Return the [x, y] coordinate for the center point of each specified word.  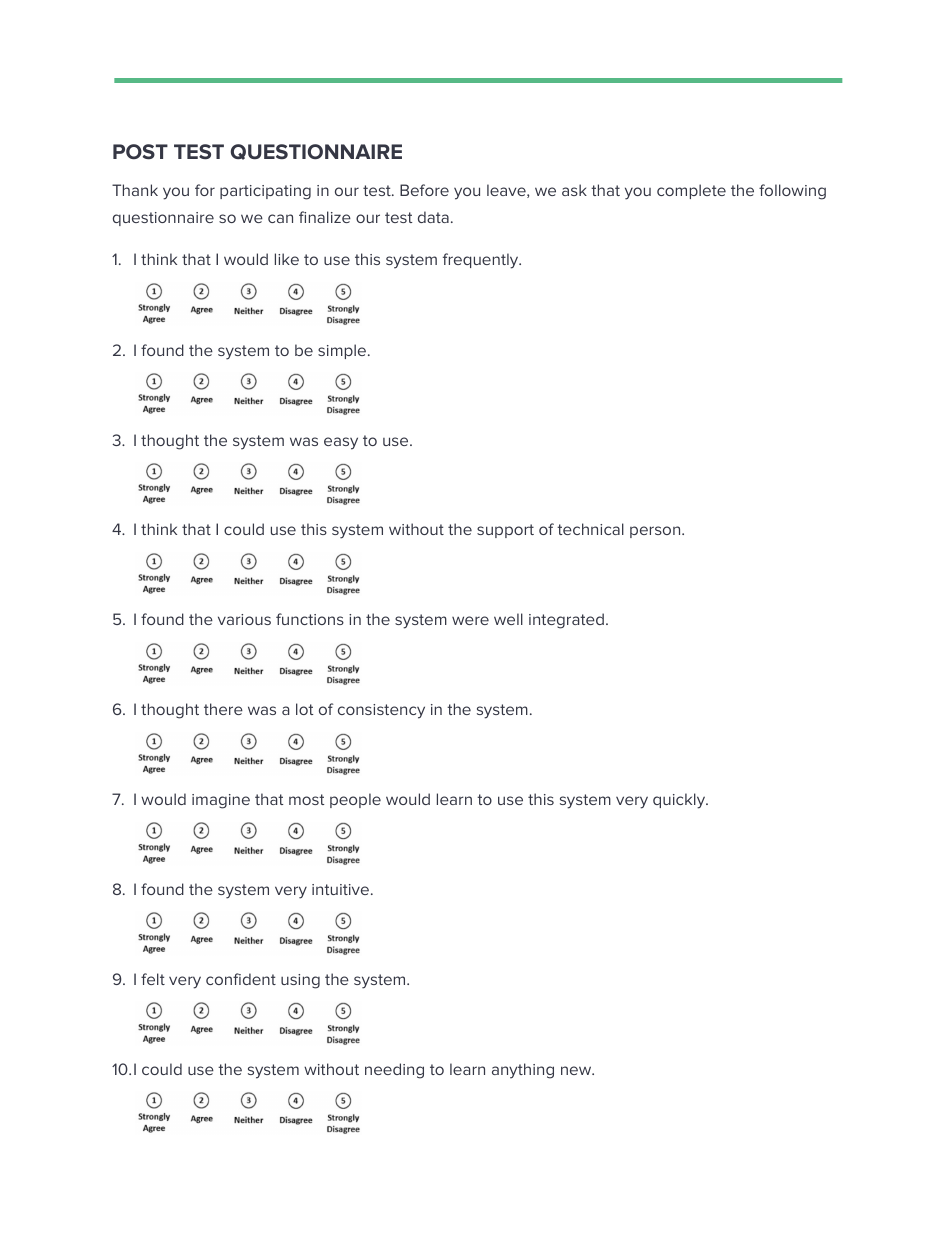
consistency [381, 711]
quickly [680, 801]
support [505, 531]
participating [265, 192]
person [656, 532]
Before [424, 190]
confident [241, 979]
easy [341, 443]
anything [523, 1071]
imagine [221, 801]
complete [691, 191]
